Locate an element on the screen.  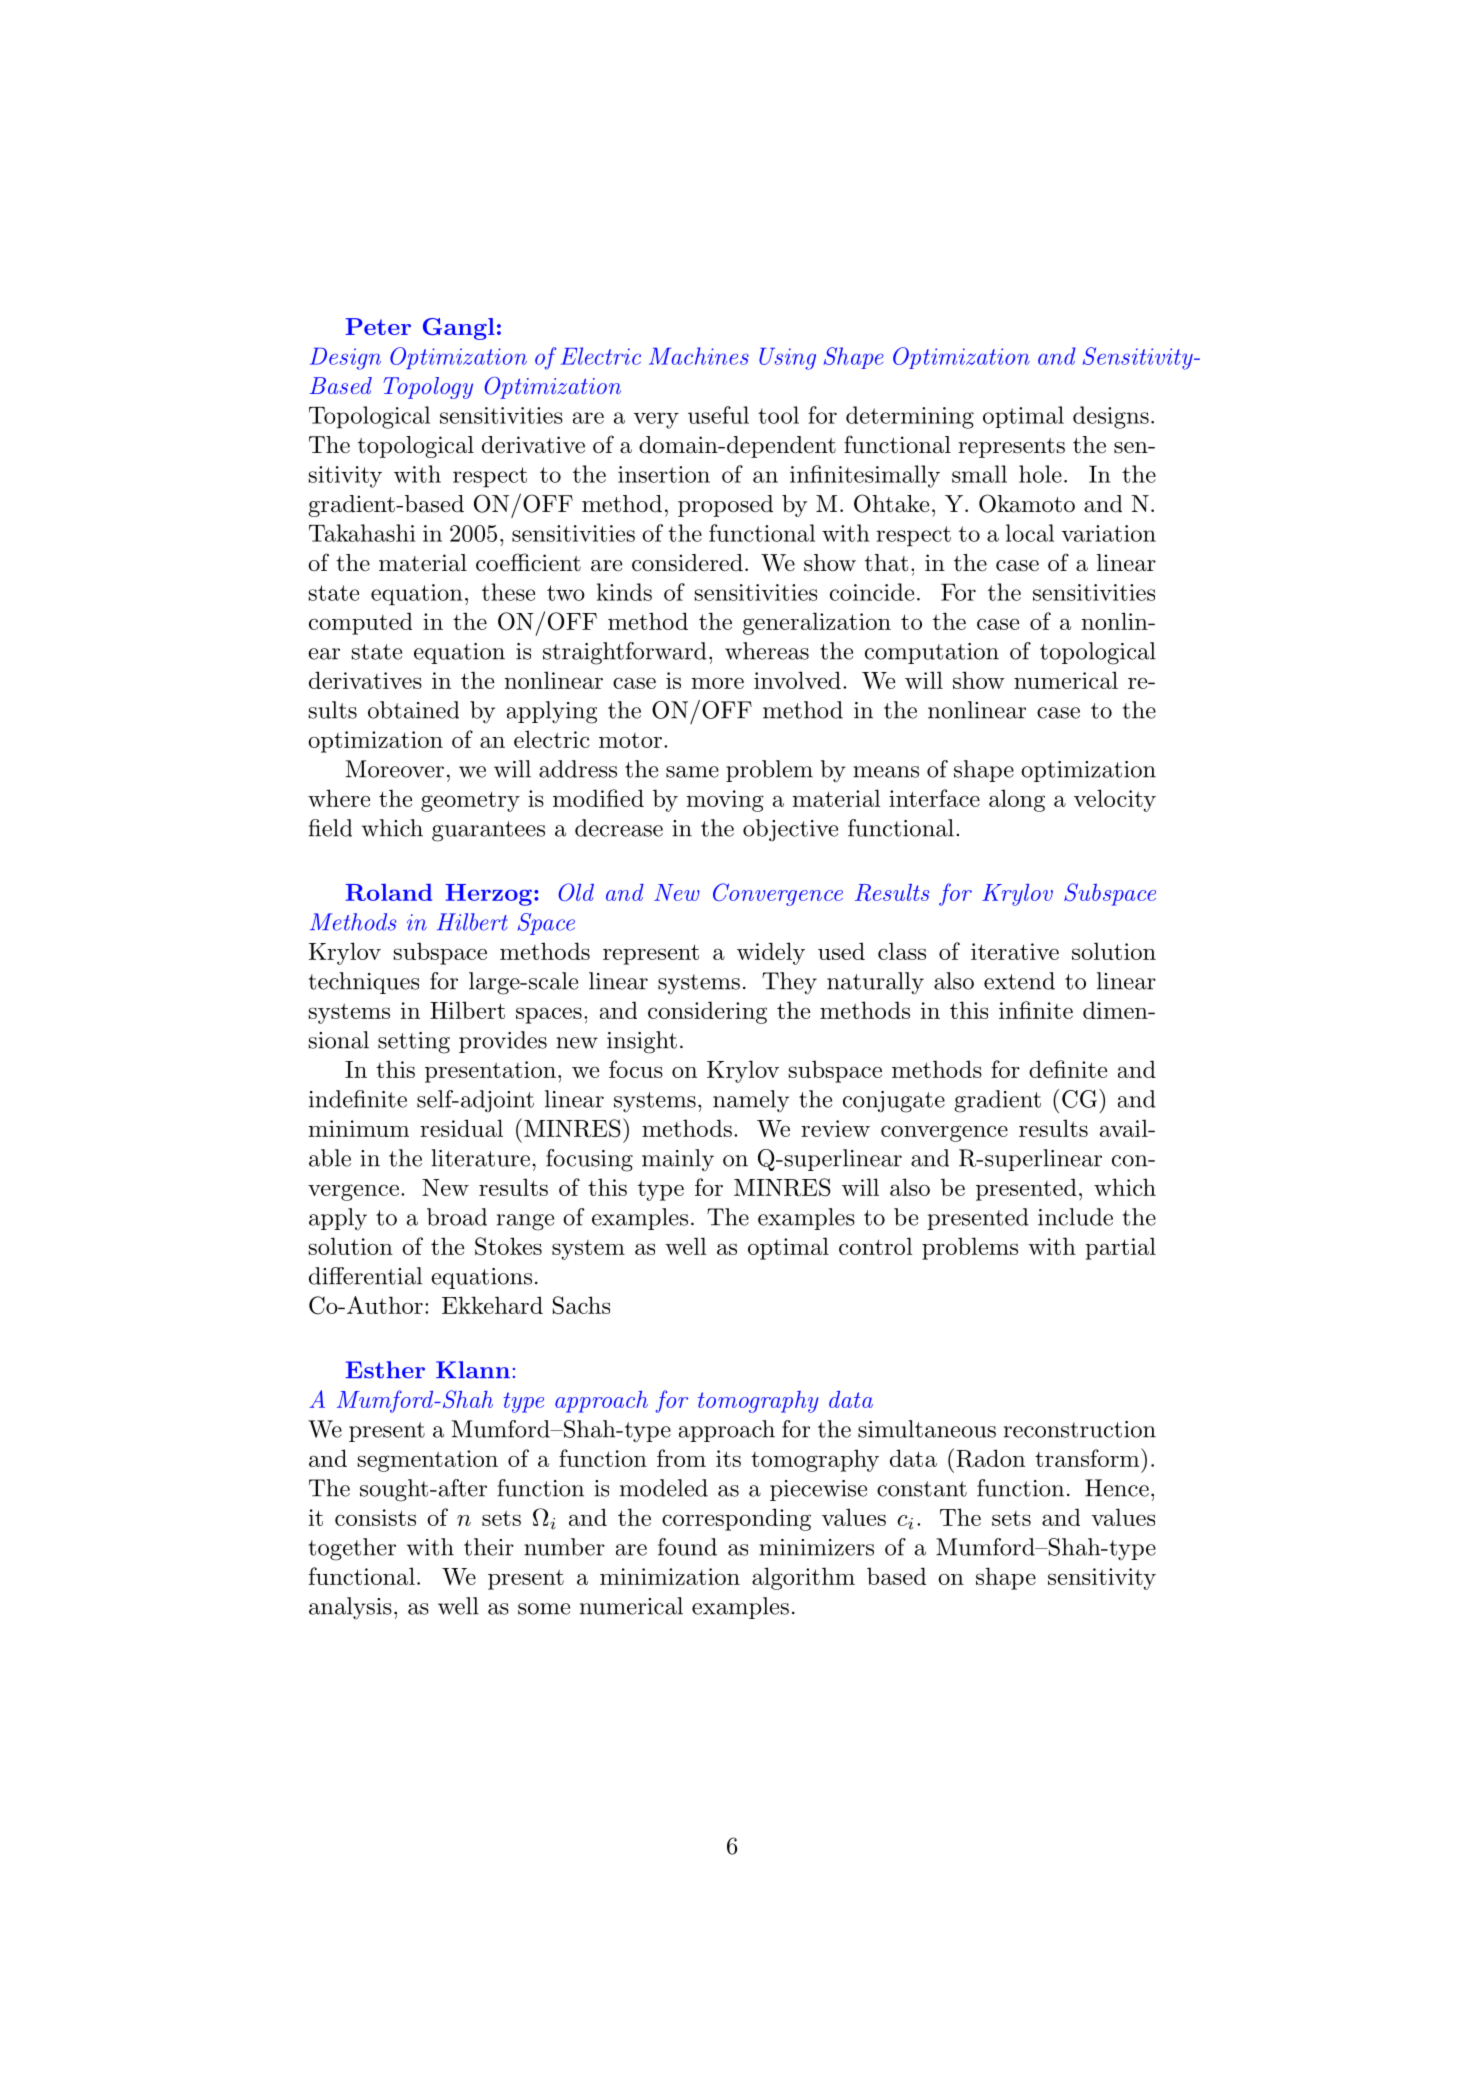
techniques is located at coordinates (363, 983).
